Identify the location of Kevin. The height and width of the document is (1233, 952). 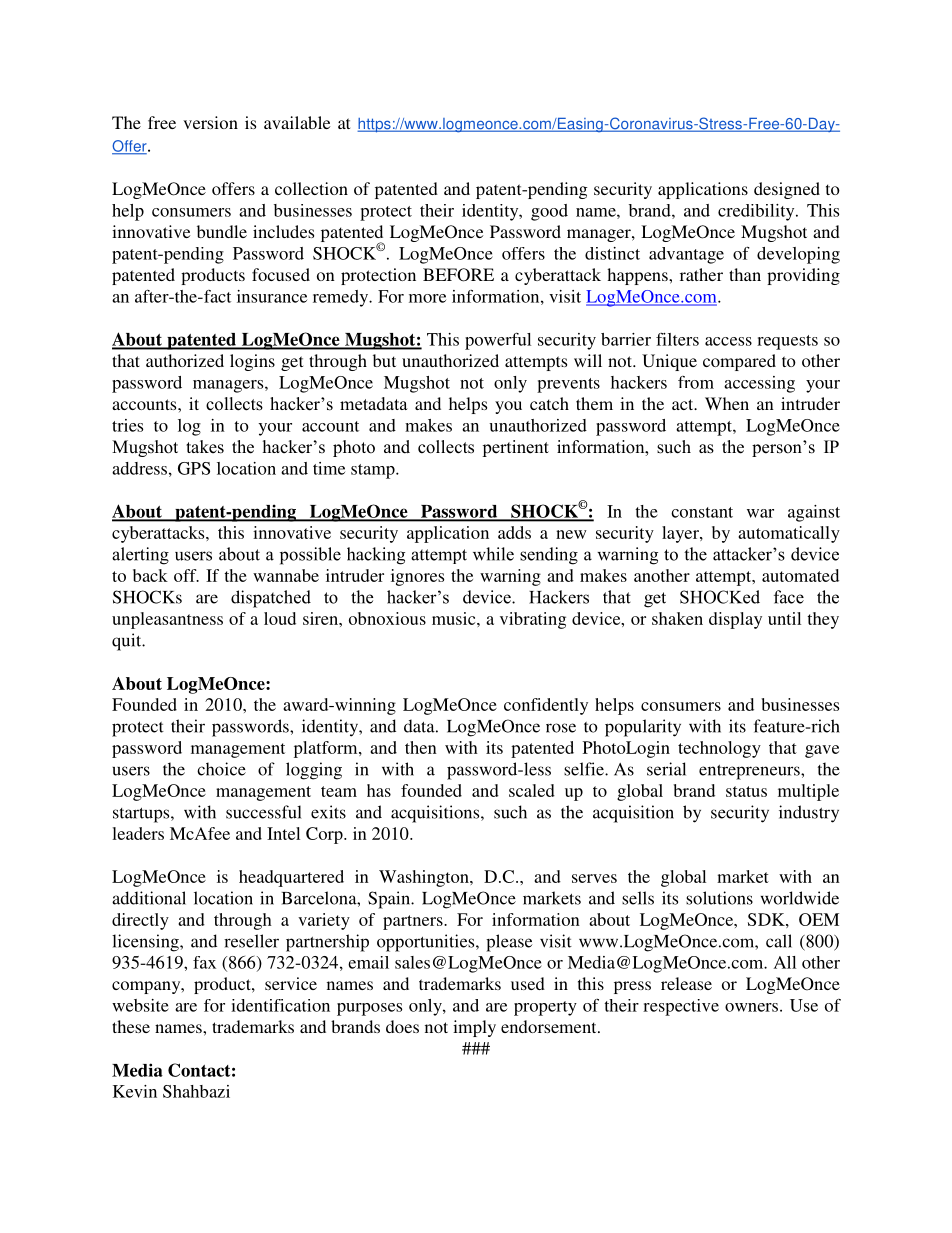
(135, 1091).
